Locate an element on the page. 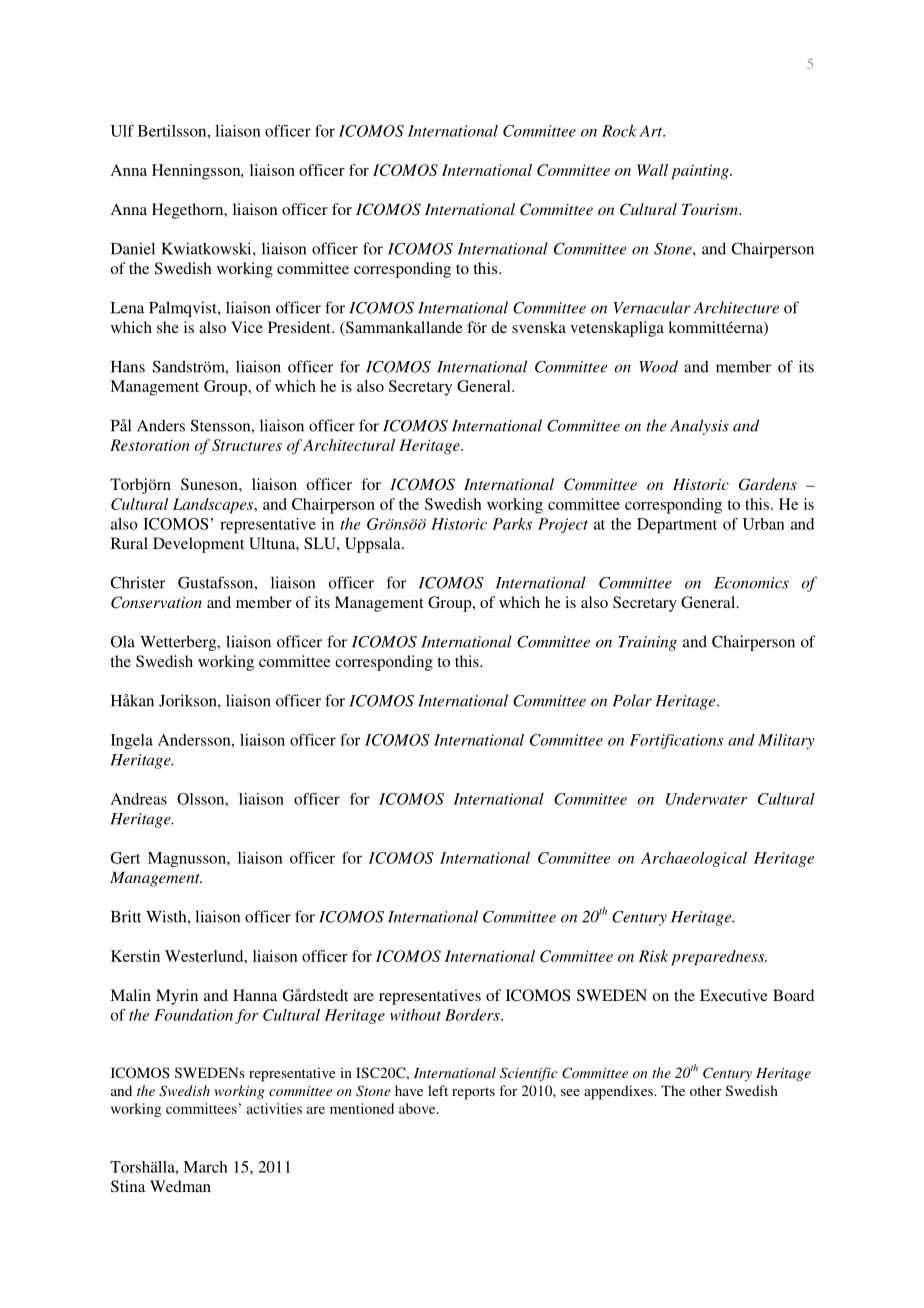 The image size is (924, 1308). Rock is located at coordinates (619, 131).
